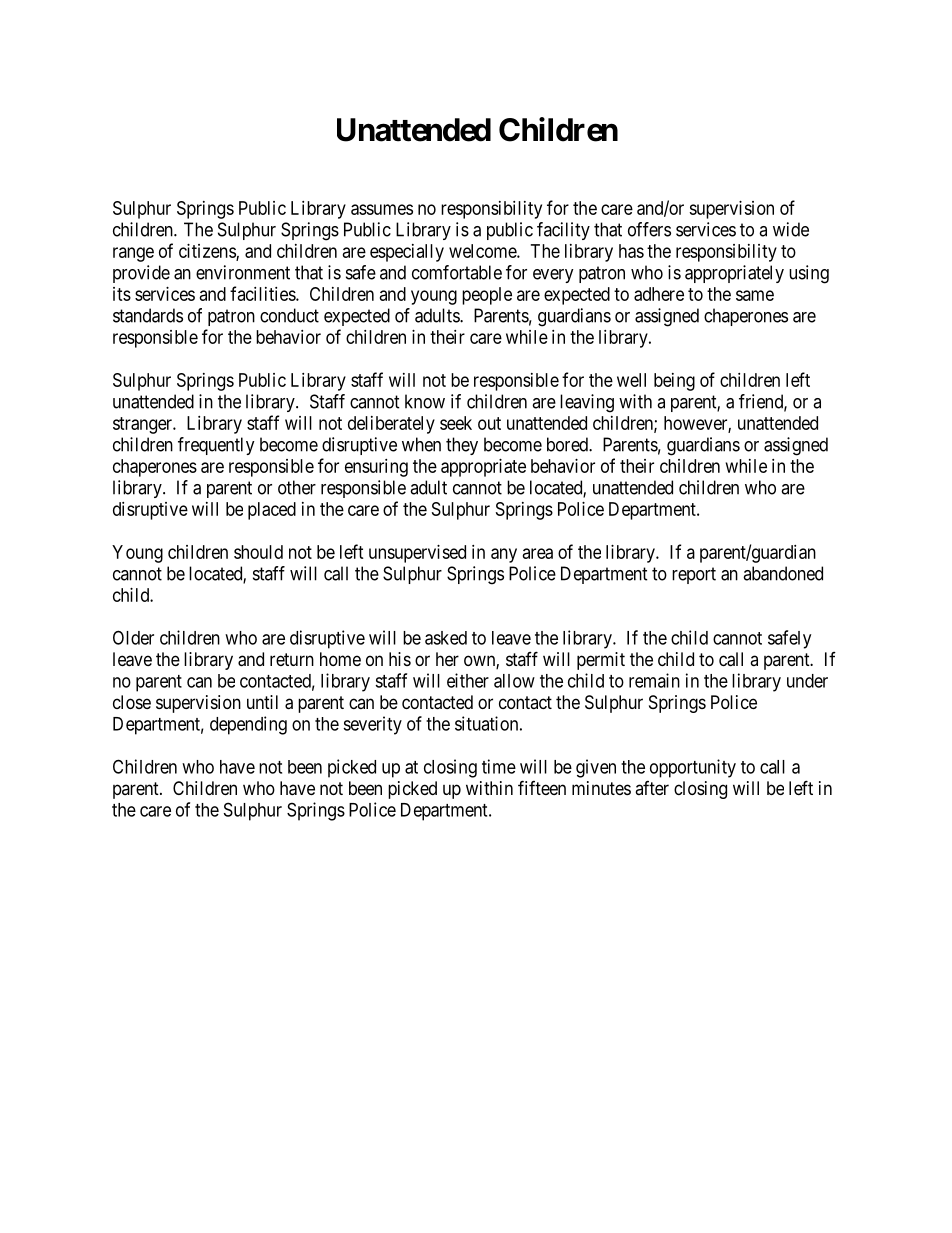  What do you see at coordinates (248, 725) in the image?
I see `depending` at bounding box center [248, 725].
